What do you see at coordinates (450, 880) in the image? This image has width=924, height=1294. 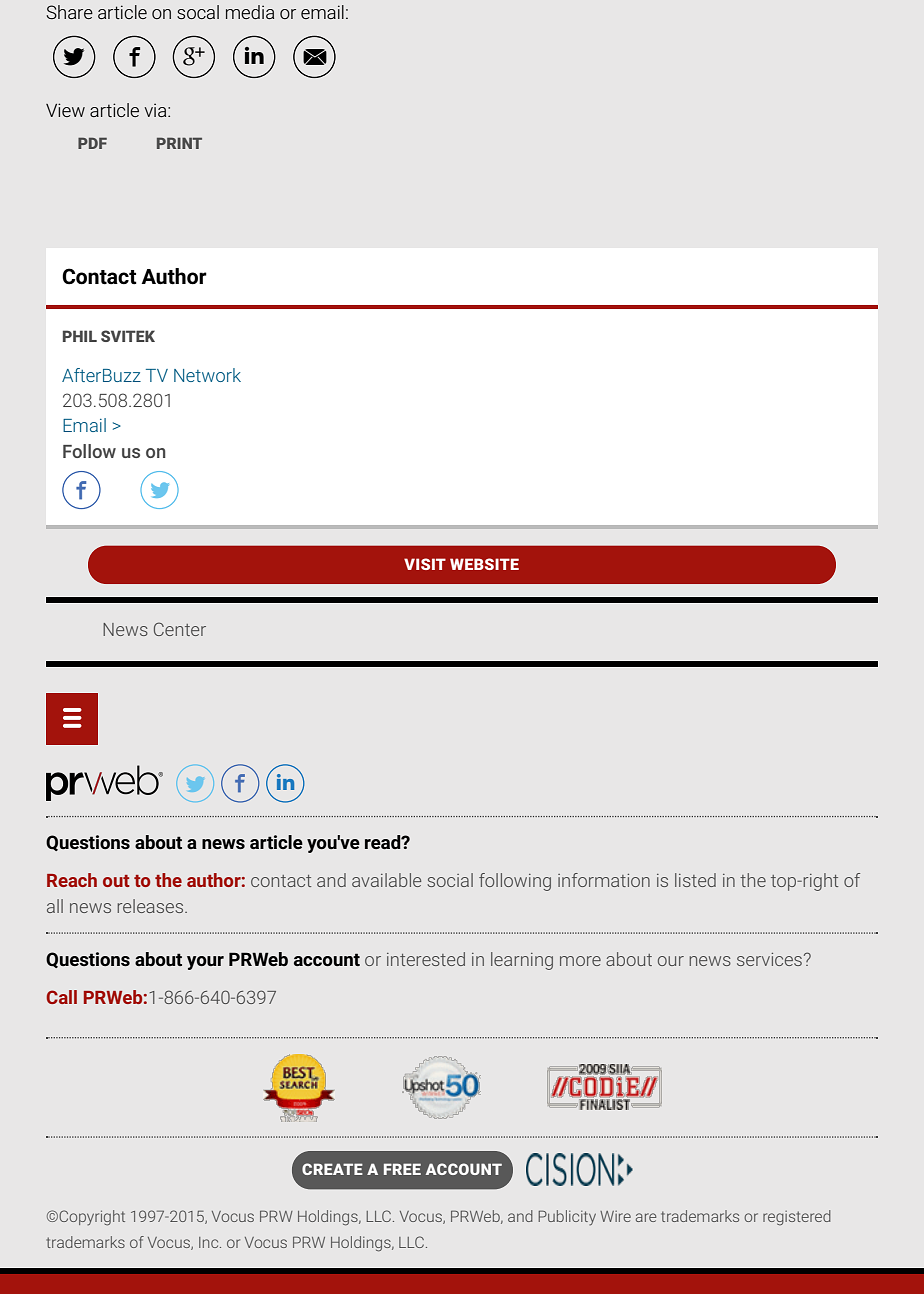 I see `social` at bounding box center [450, 880].
